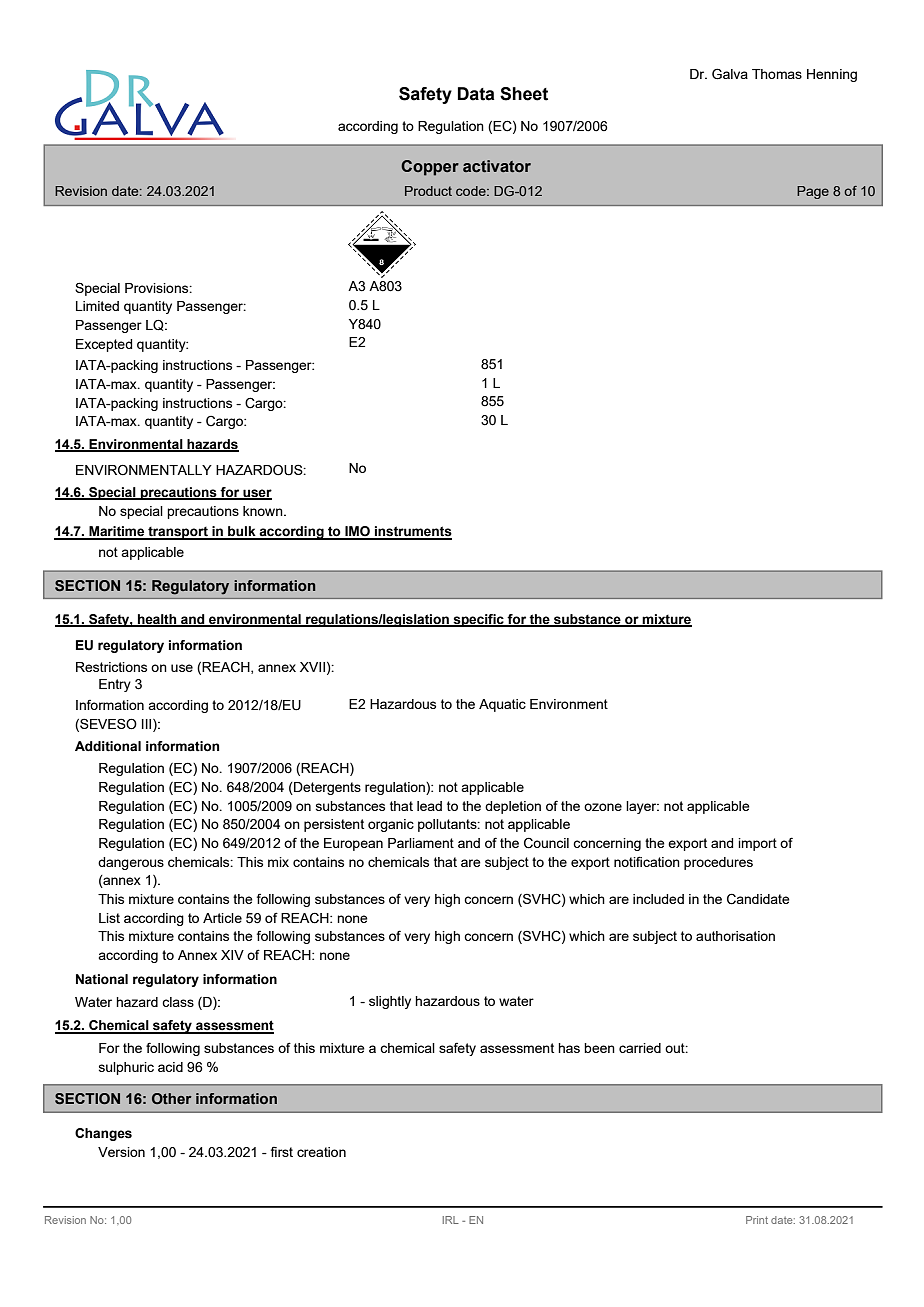 The height and width of the document is (1307, 924). What do you see at coordinates (121, 1152) in the document?
I see `Version` at bounding box center [121, 1152].
